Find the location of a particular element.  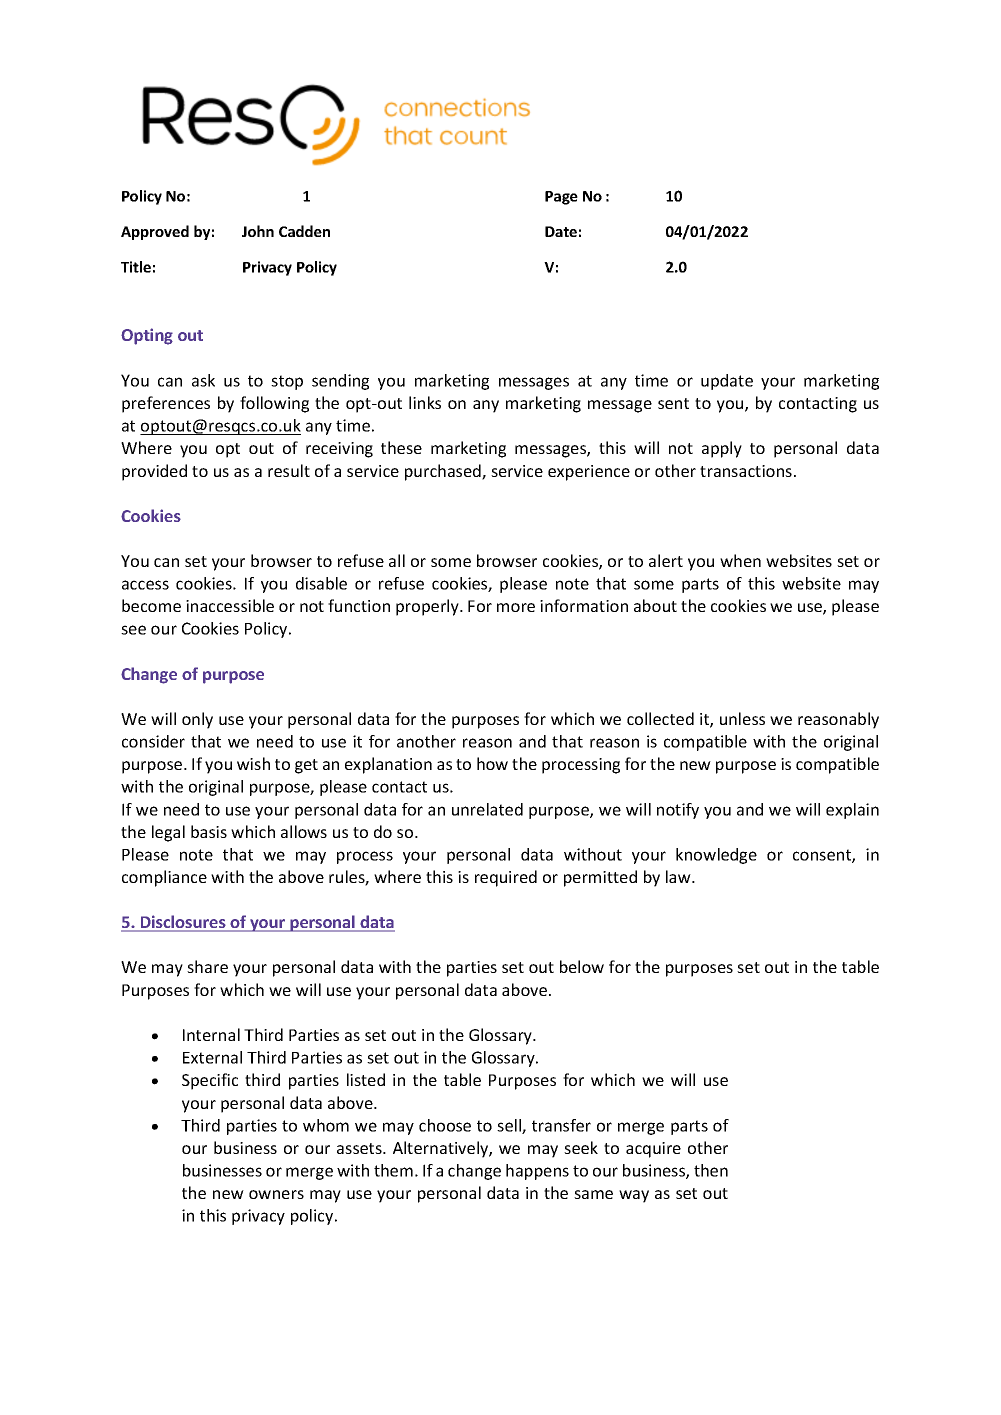

owners is located at coordinates (276, 1194).
